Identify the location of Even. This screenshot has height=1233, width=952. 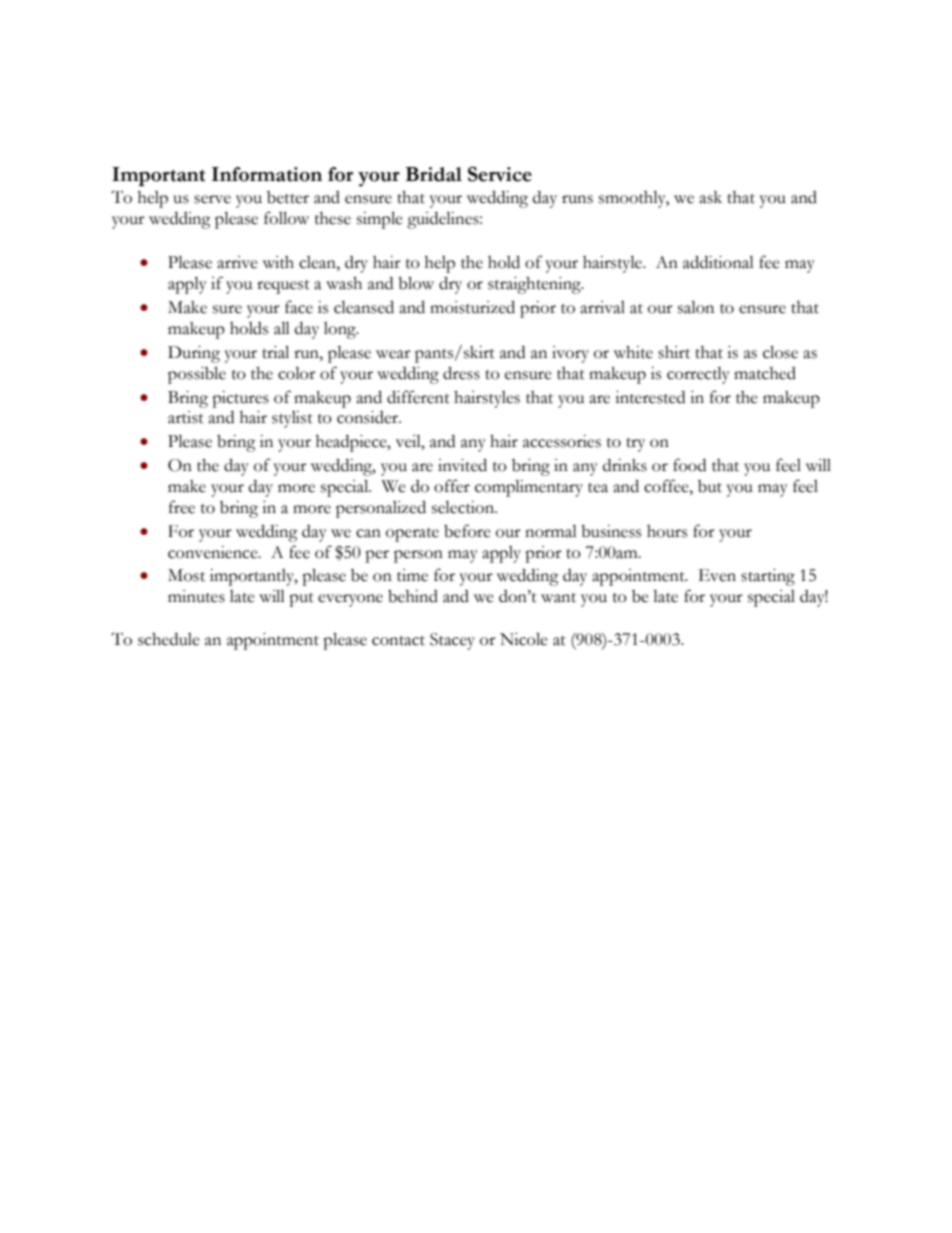
(717, 575).
